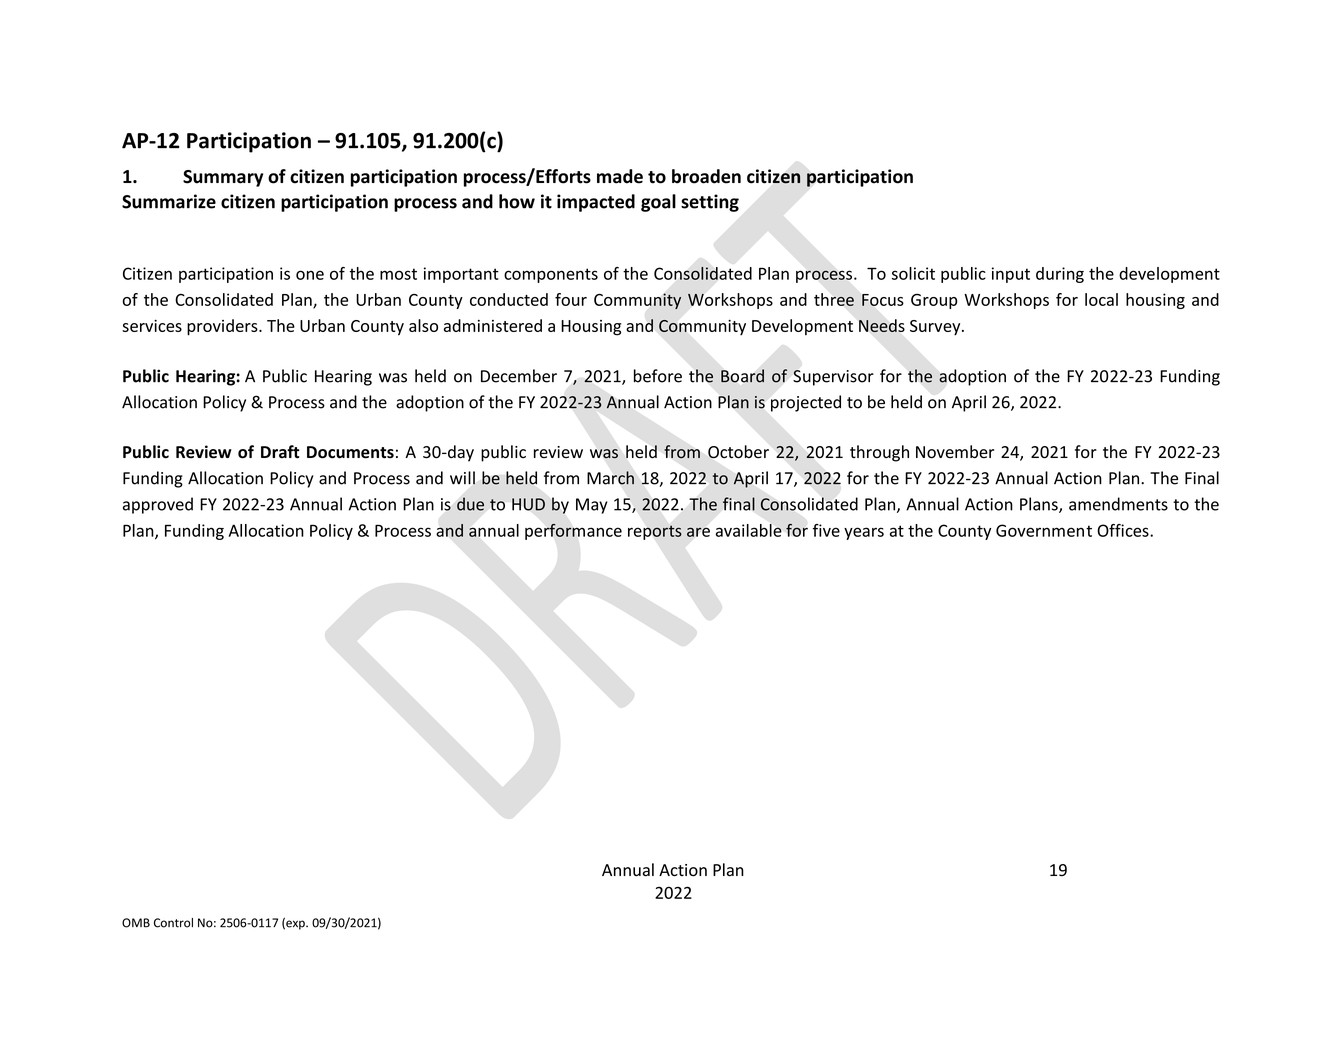 This page has width=1342, height=1037. I want to click on approved, so click(158, 505).
